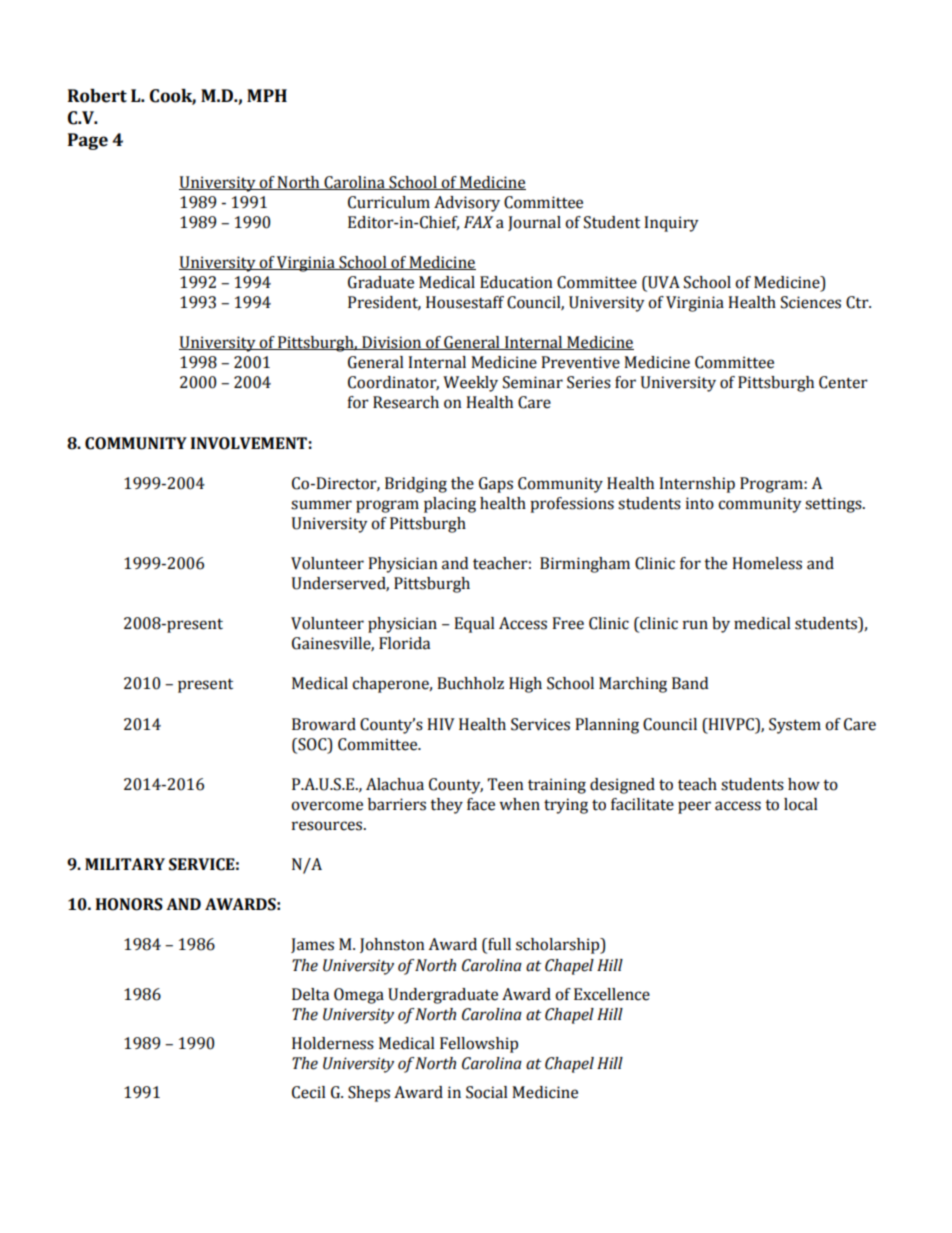 The image size is (952, 1233). Describe the element at coordinates (309, 1092) in the screenshot. I see `Cecil` at that location.
